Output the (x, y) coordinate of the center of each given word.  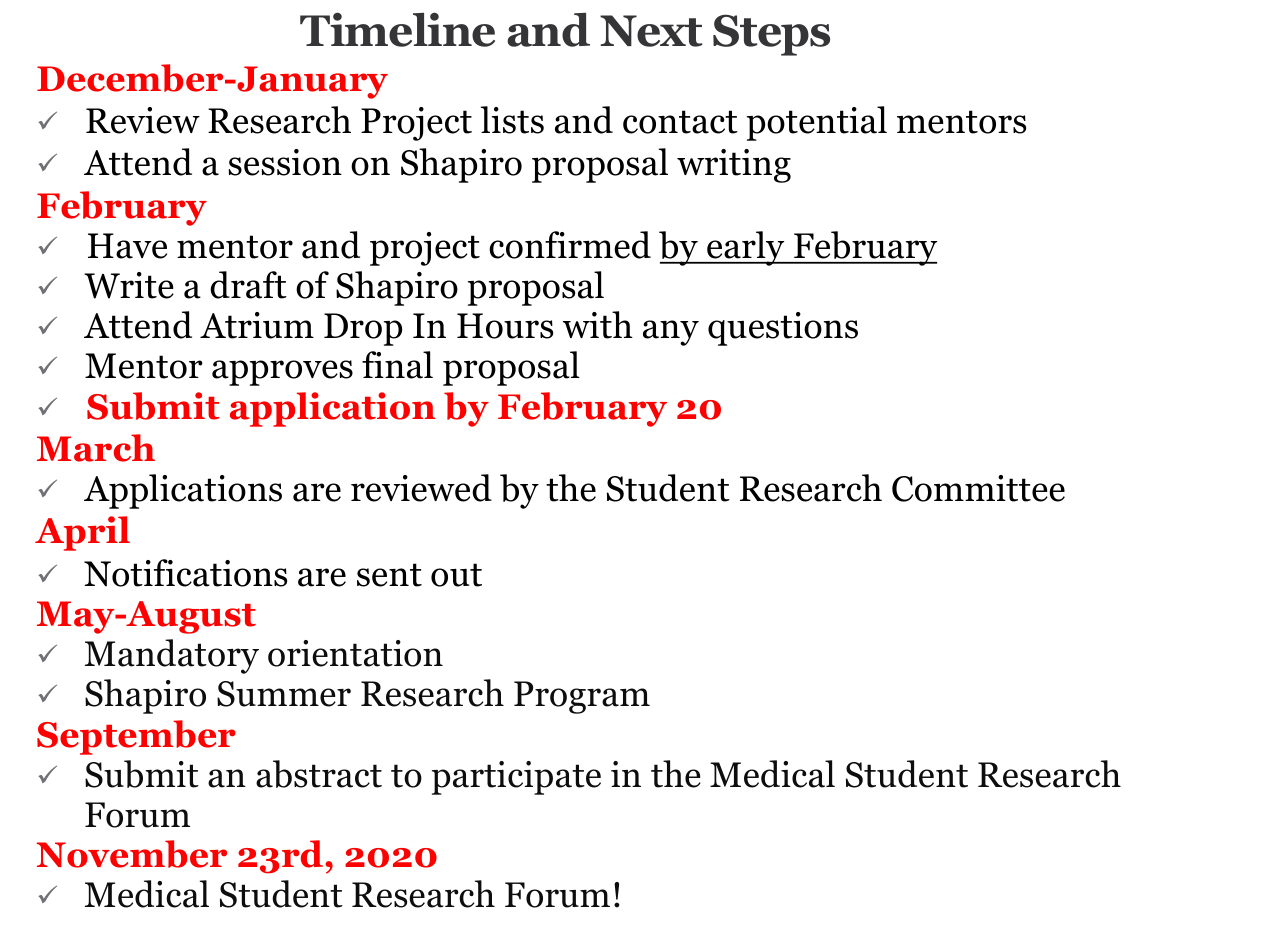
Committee (978, 488)
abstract (319, 774)
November (132, 854)
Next (651, 31)
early (746, 248)
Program (582, 697)
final (397, 365)
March (96, 448)
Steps (771, 35)
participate (516, 778)
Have (127, 246)
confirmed (570, 245)
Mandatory (172, 656)
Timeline (397, 29)
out (456, 575)
